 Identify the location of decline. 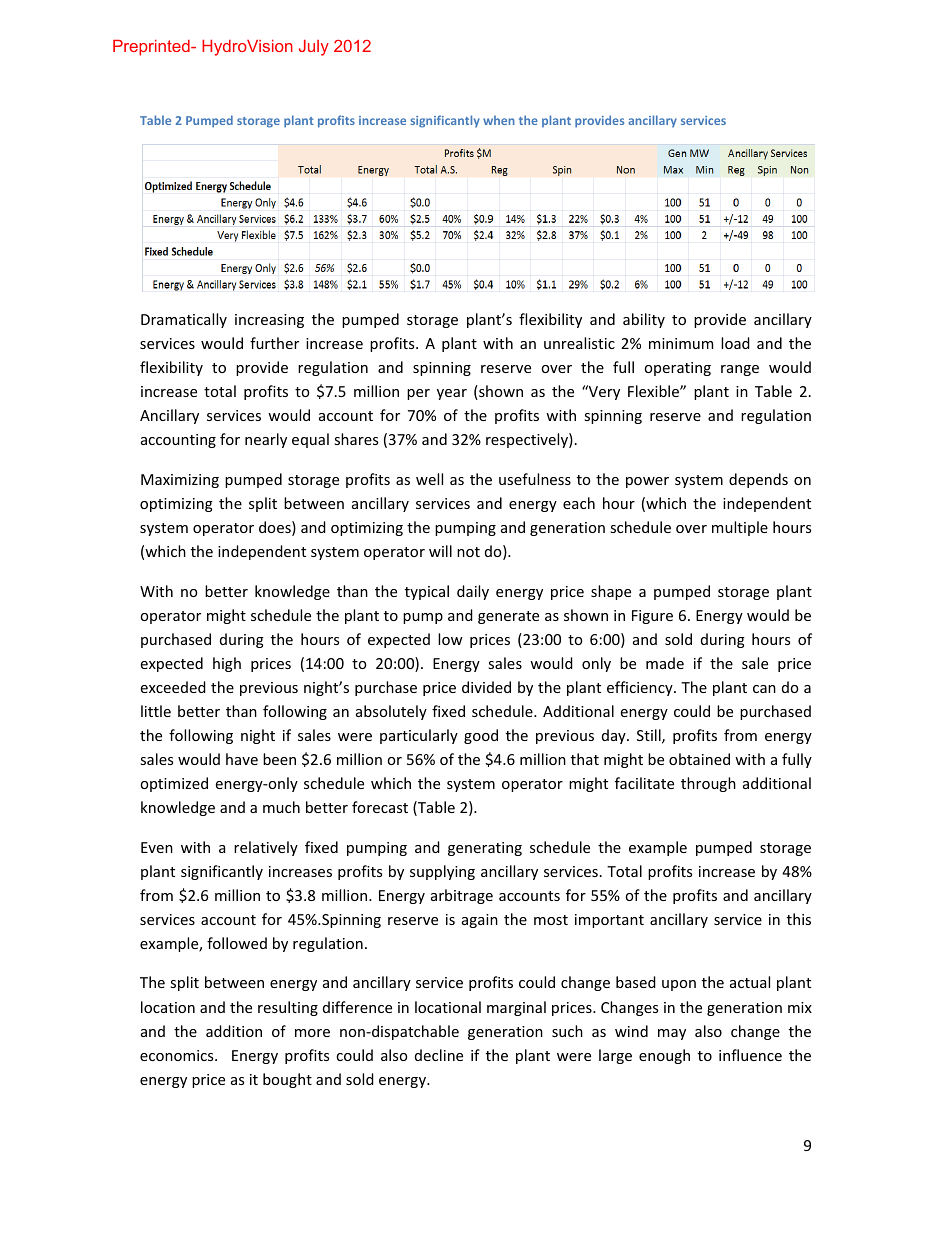
(439, 1055).
